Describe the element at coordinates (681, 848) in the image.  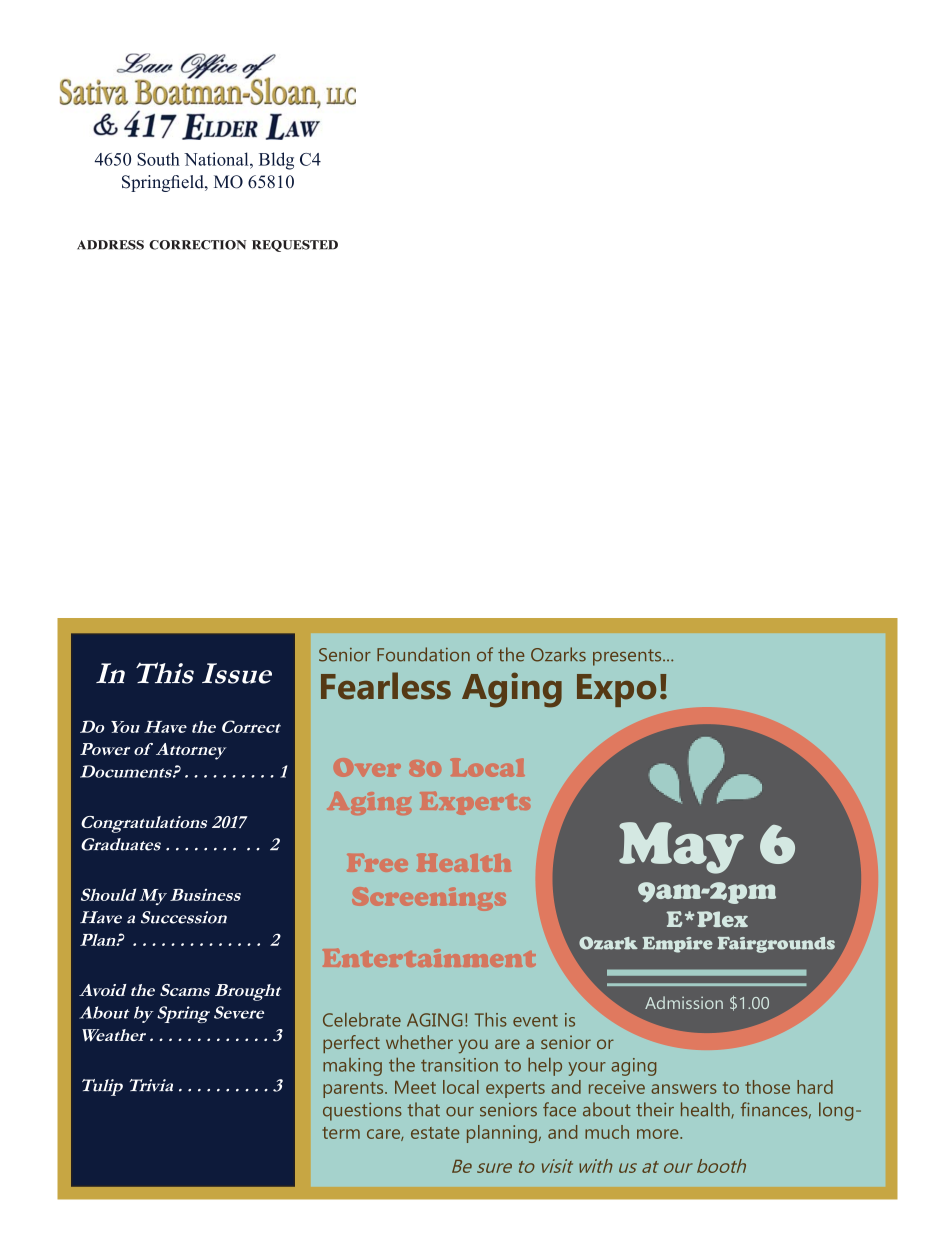
I see `May` at that location.
